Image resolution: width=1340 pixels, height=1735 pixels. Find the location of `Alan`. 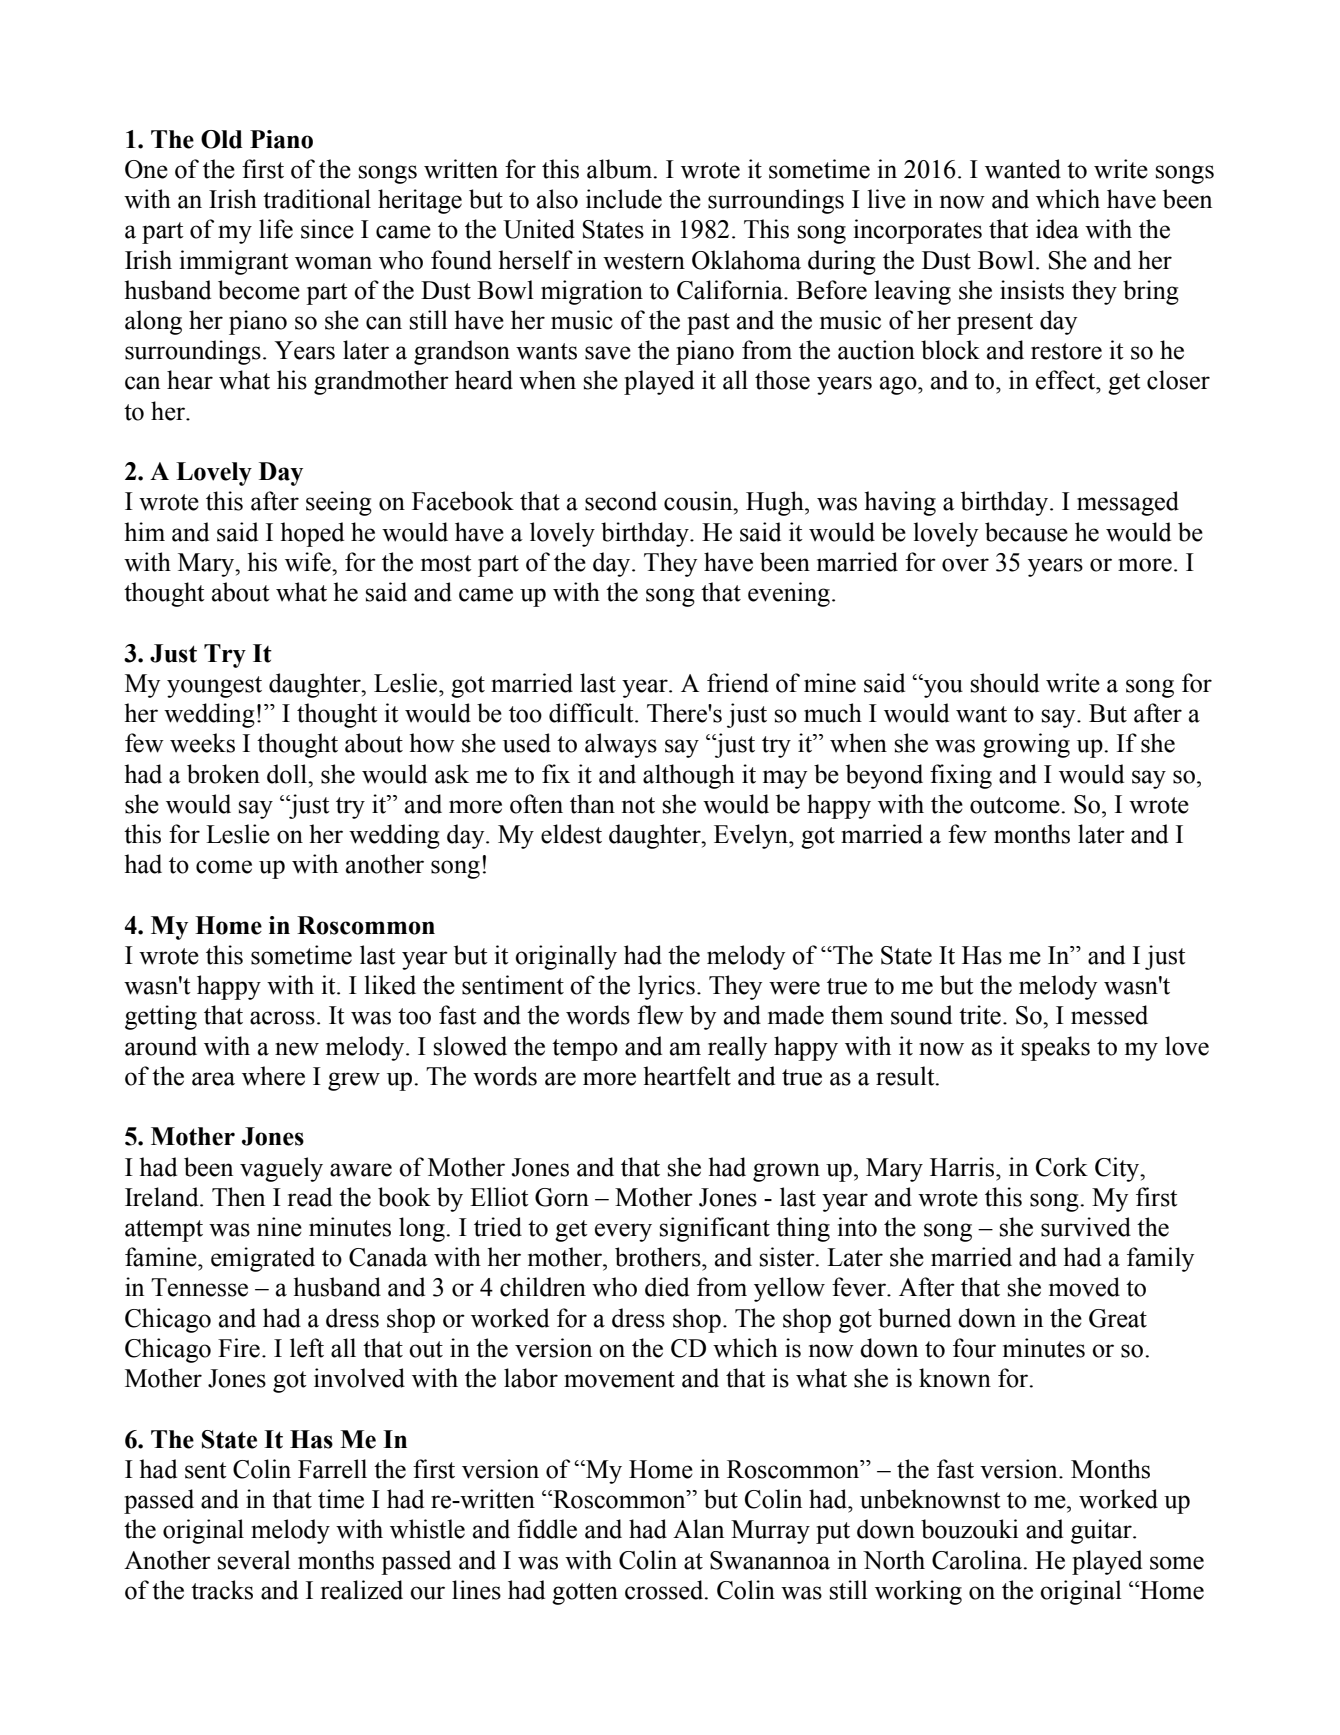

Alan is located at coordinates (698, 1529).
